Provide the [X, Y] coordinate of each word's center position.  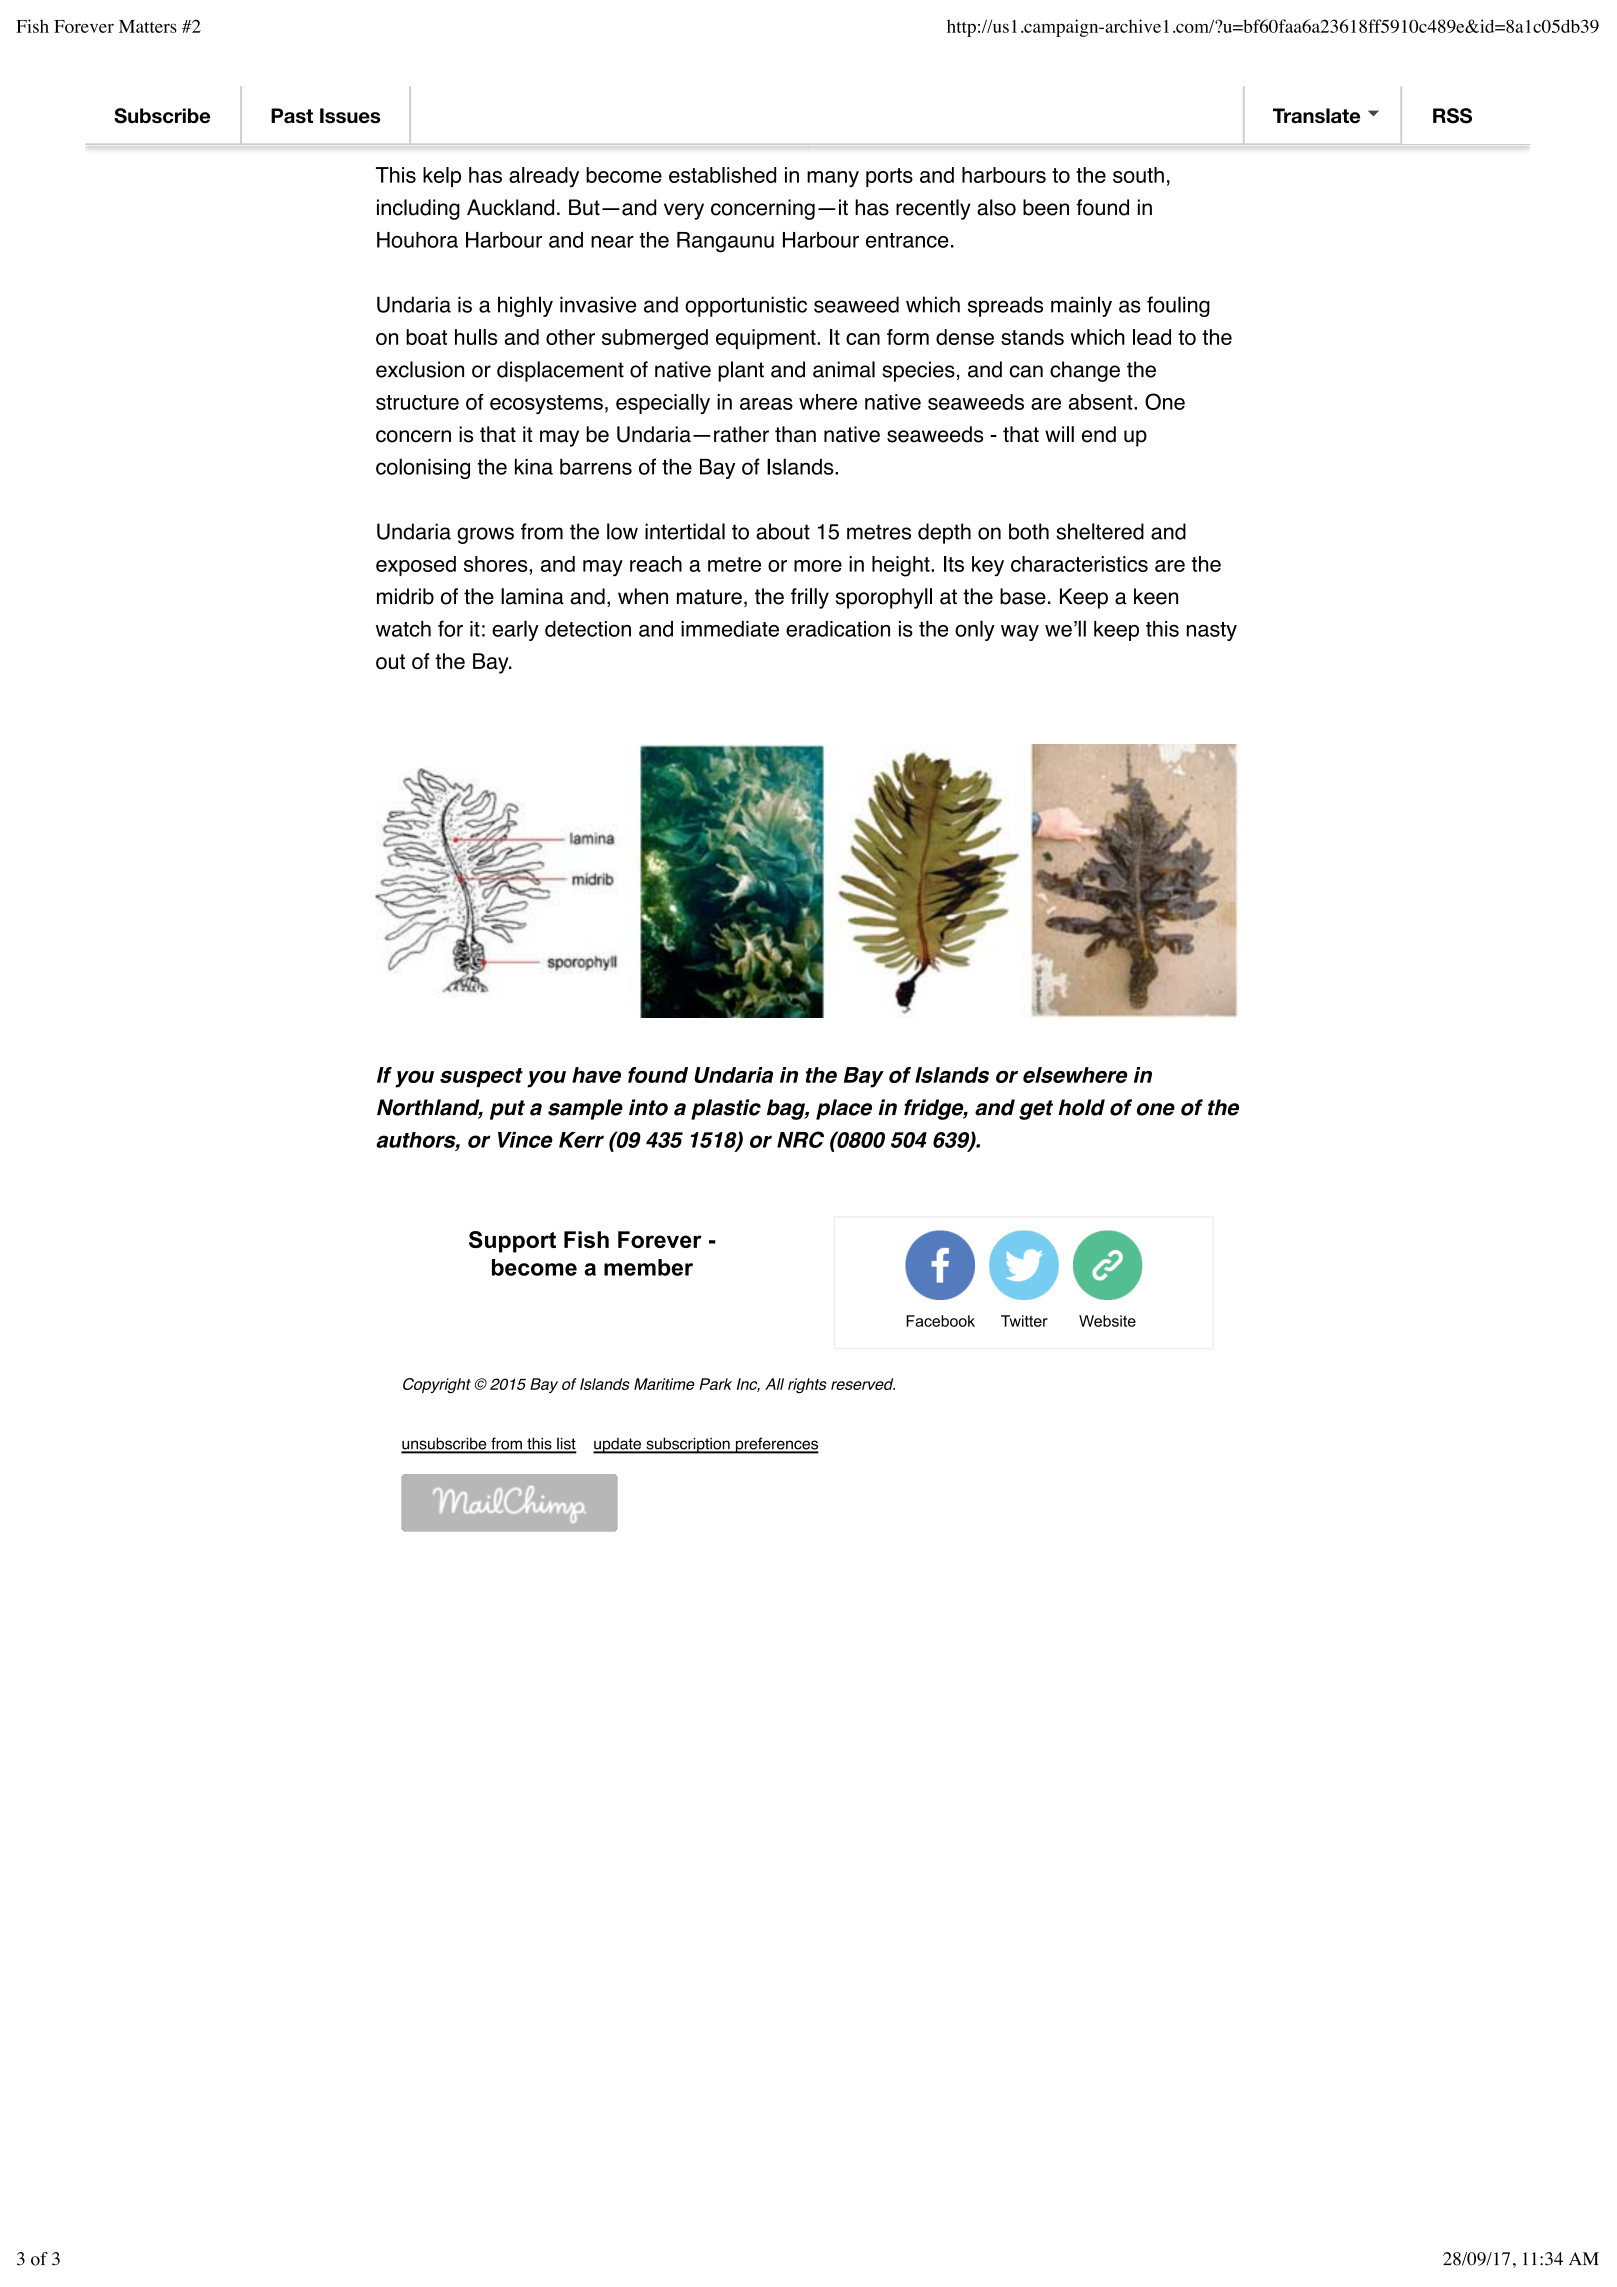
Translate [1316, 115]
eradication [838, 629]
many [833, 179]
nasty [1212, 631]
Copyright [437, 1386]
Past [292, 115]
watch [403, 629]
